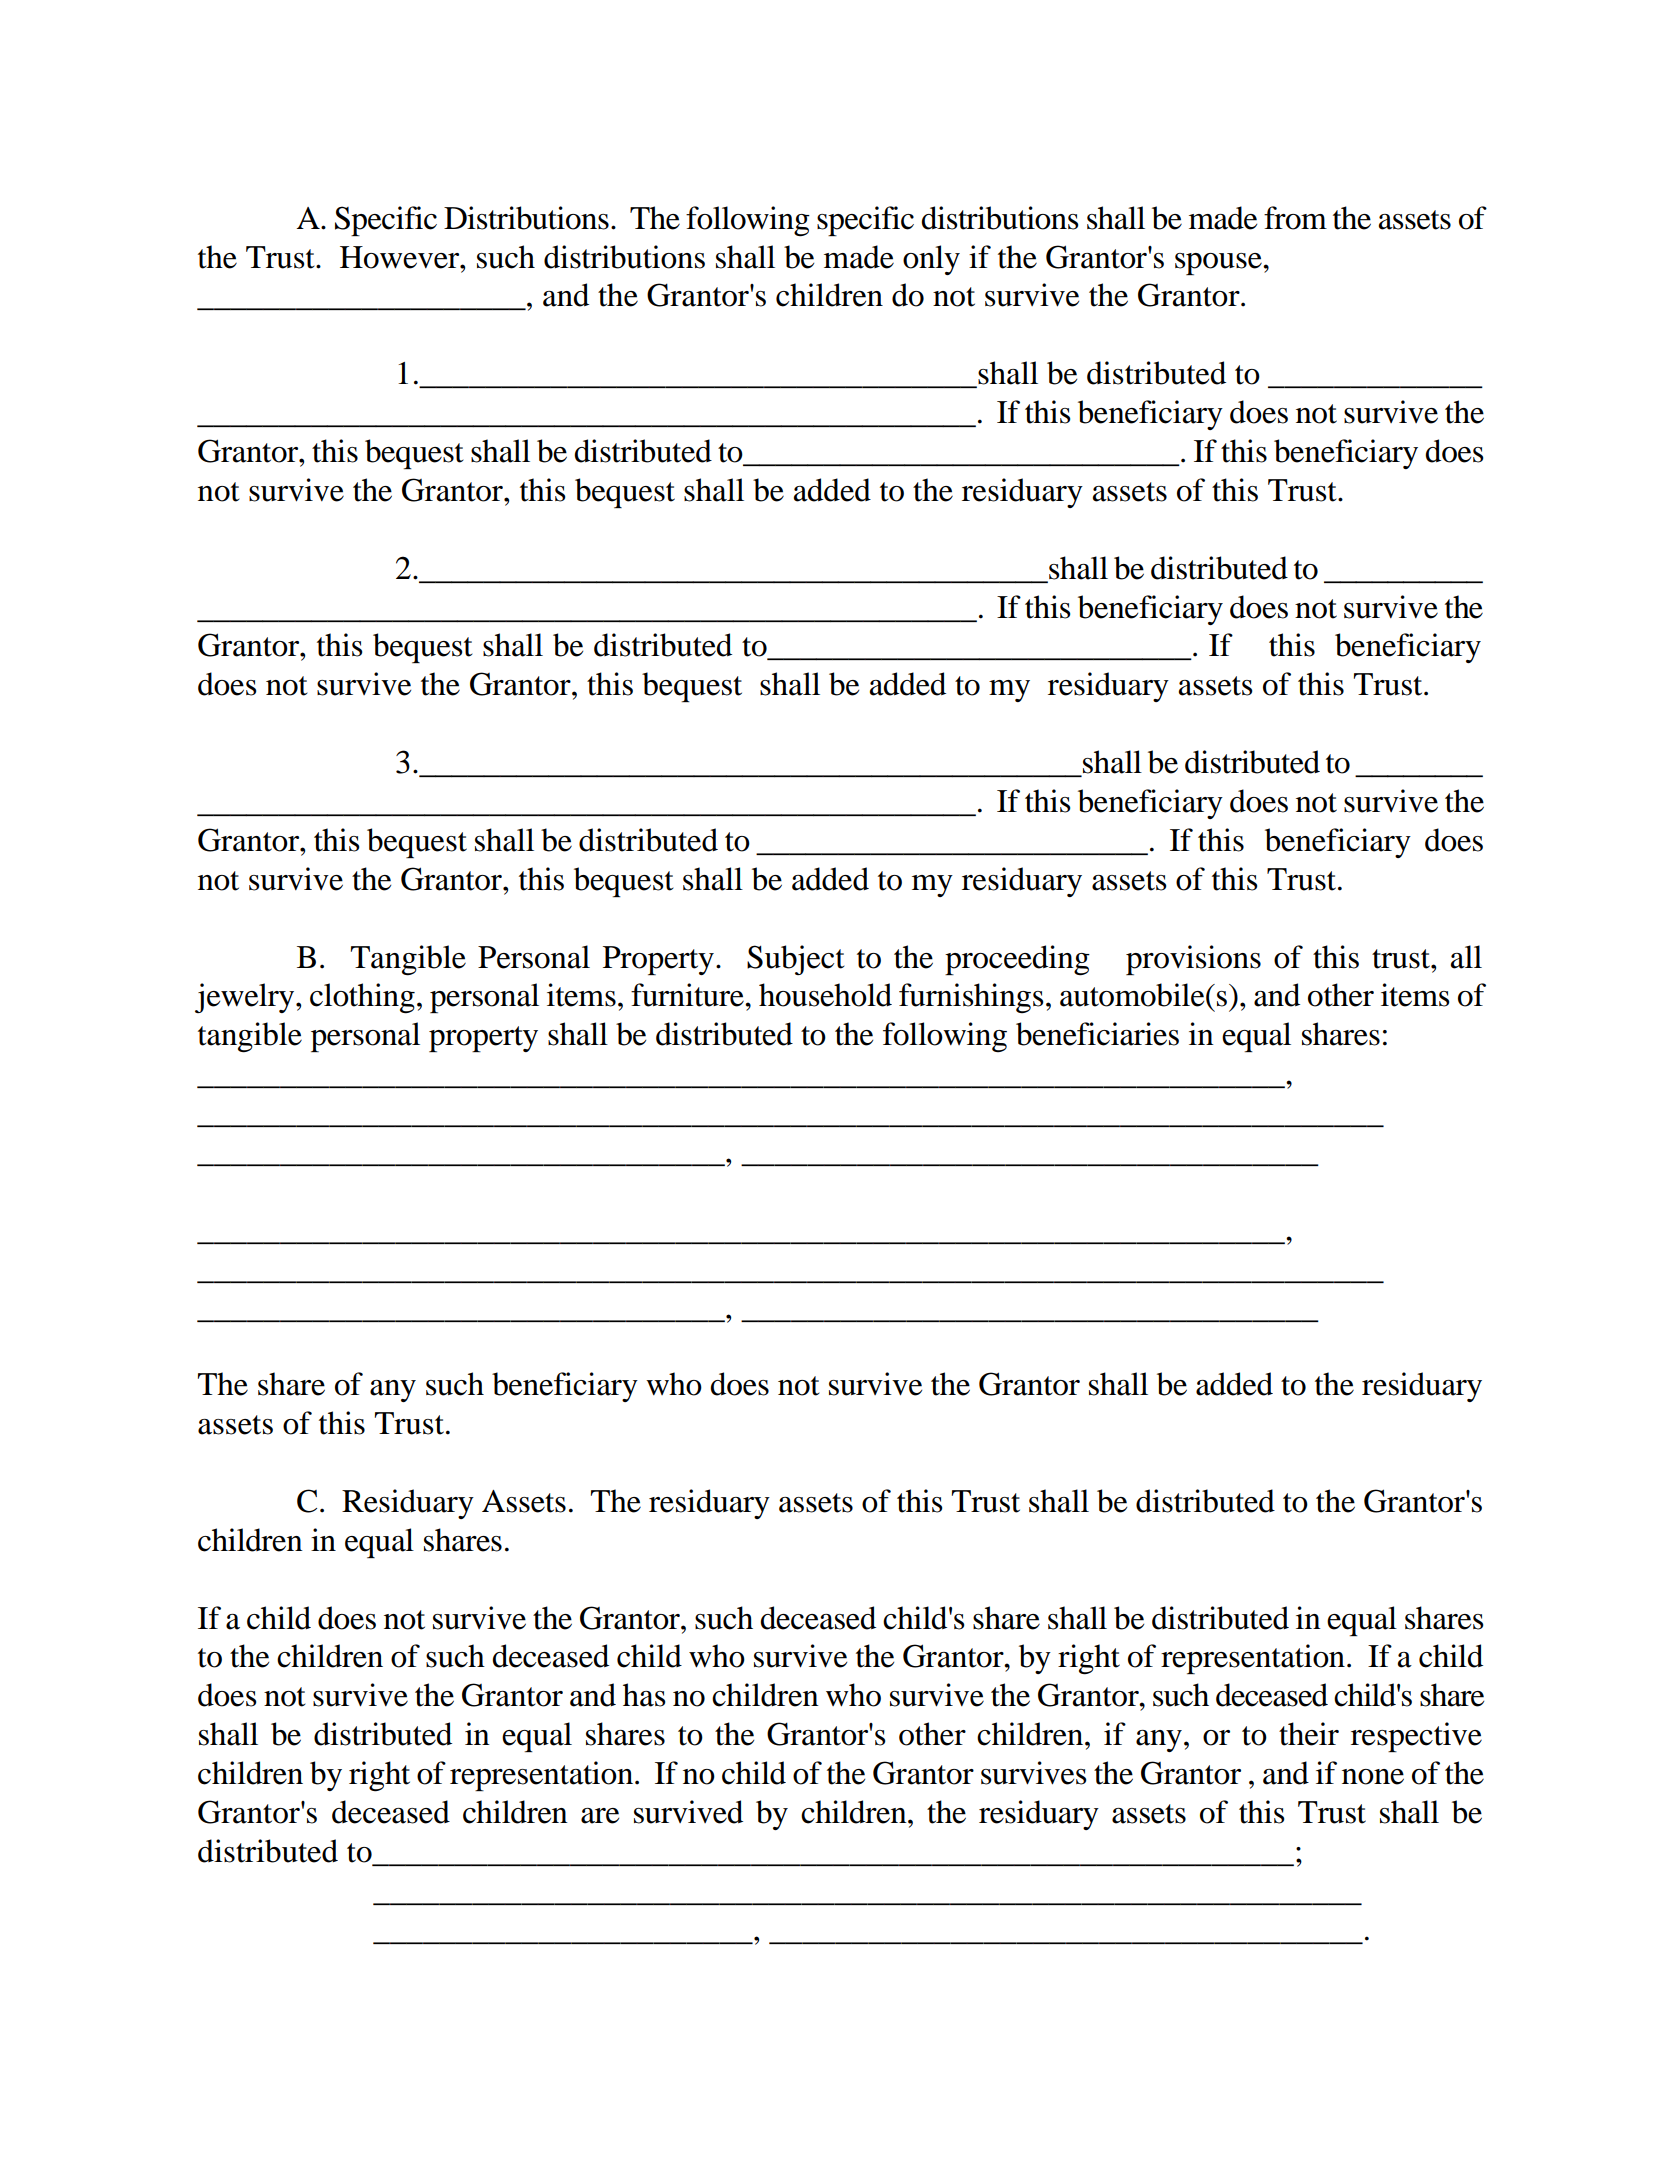 This page has width=1680, height=2175. Describe the element at coordinates (401, 257) in the page. I see `However` at that location.
